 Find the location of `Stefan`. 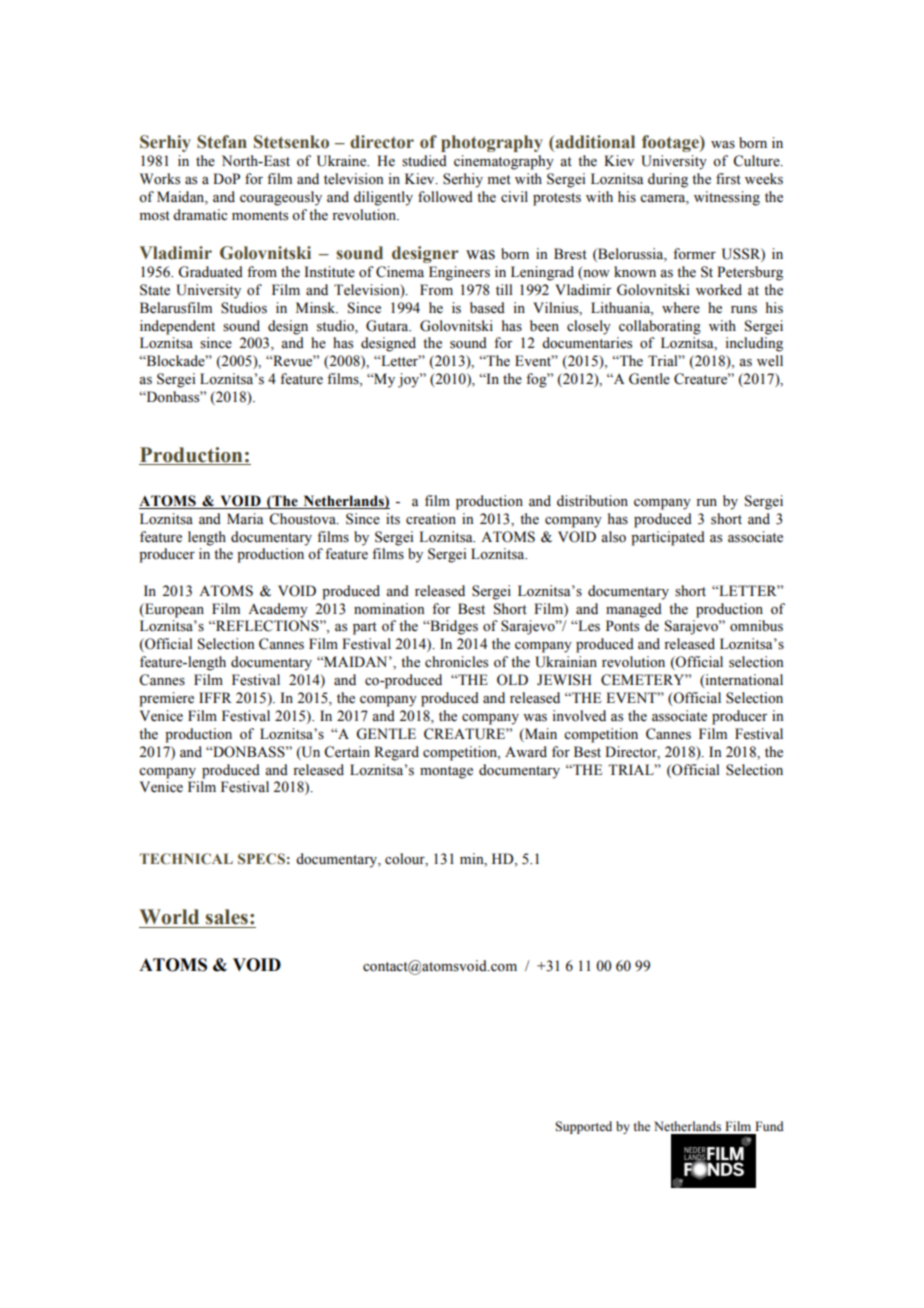

Stefan is located at coordinates (222, 142).
